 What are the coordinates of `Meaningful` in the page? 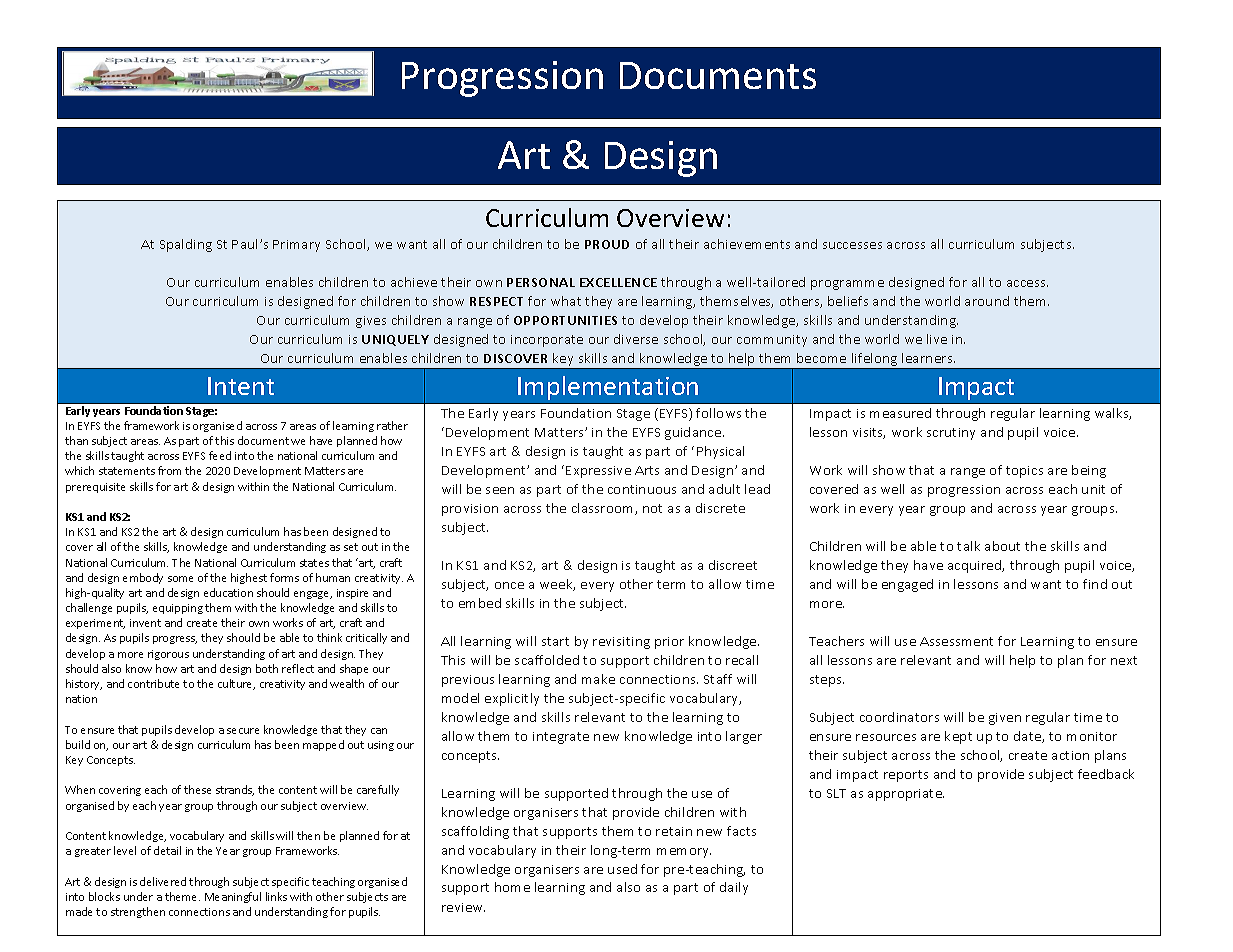 It's located at (233, 897).
